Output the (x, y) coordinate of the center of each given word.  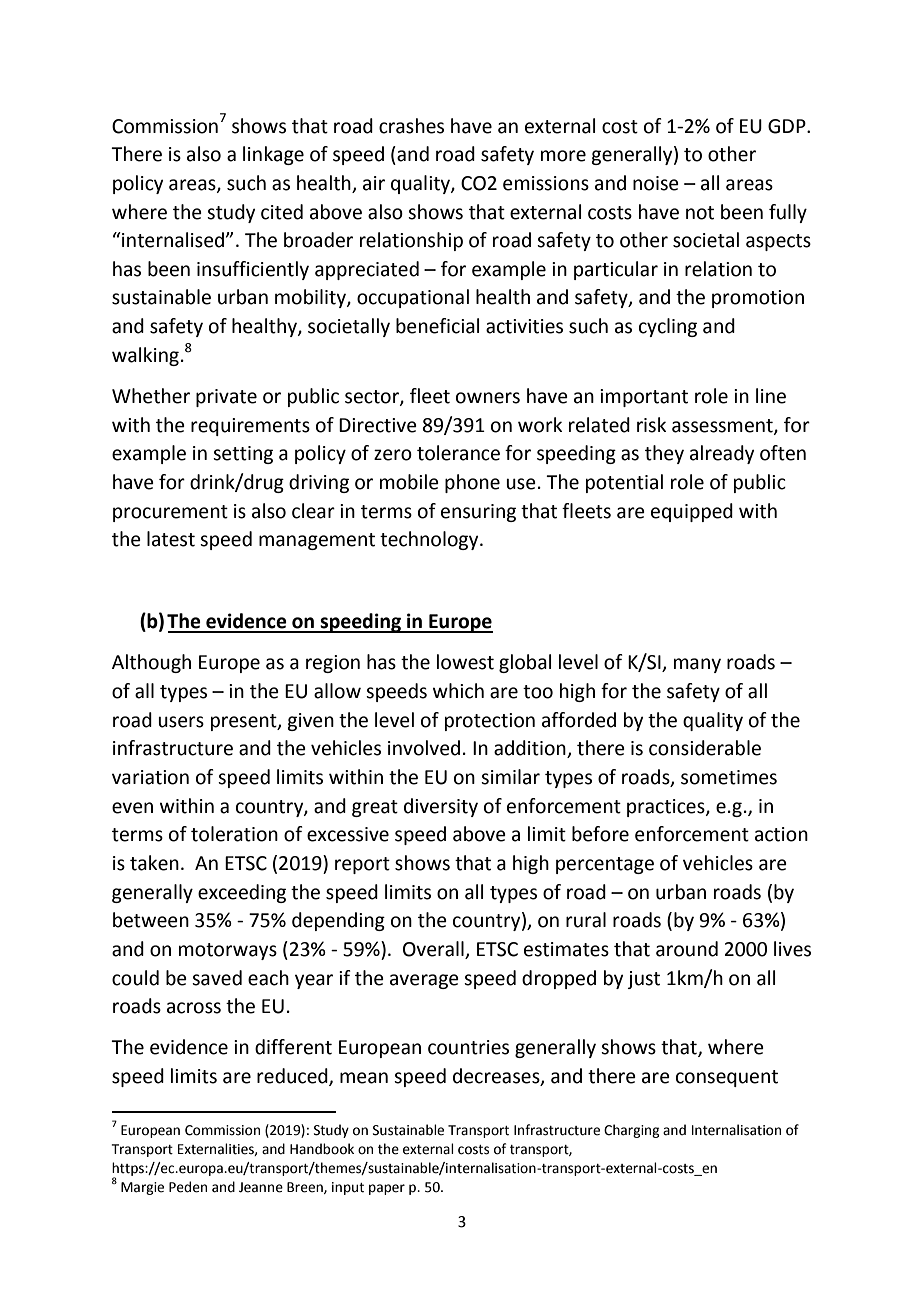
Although (151, 663)
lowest (465, 662)
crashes (411, 126)
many (697, 665)
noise (656, 183)
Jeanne (261, 1187)
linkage (273, 155)
